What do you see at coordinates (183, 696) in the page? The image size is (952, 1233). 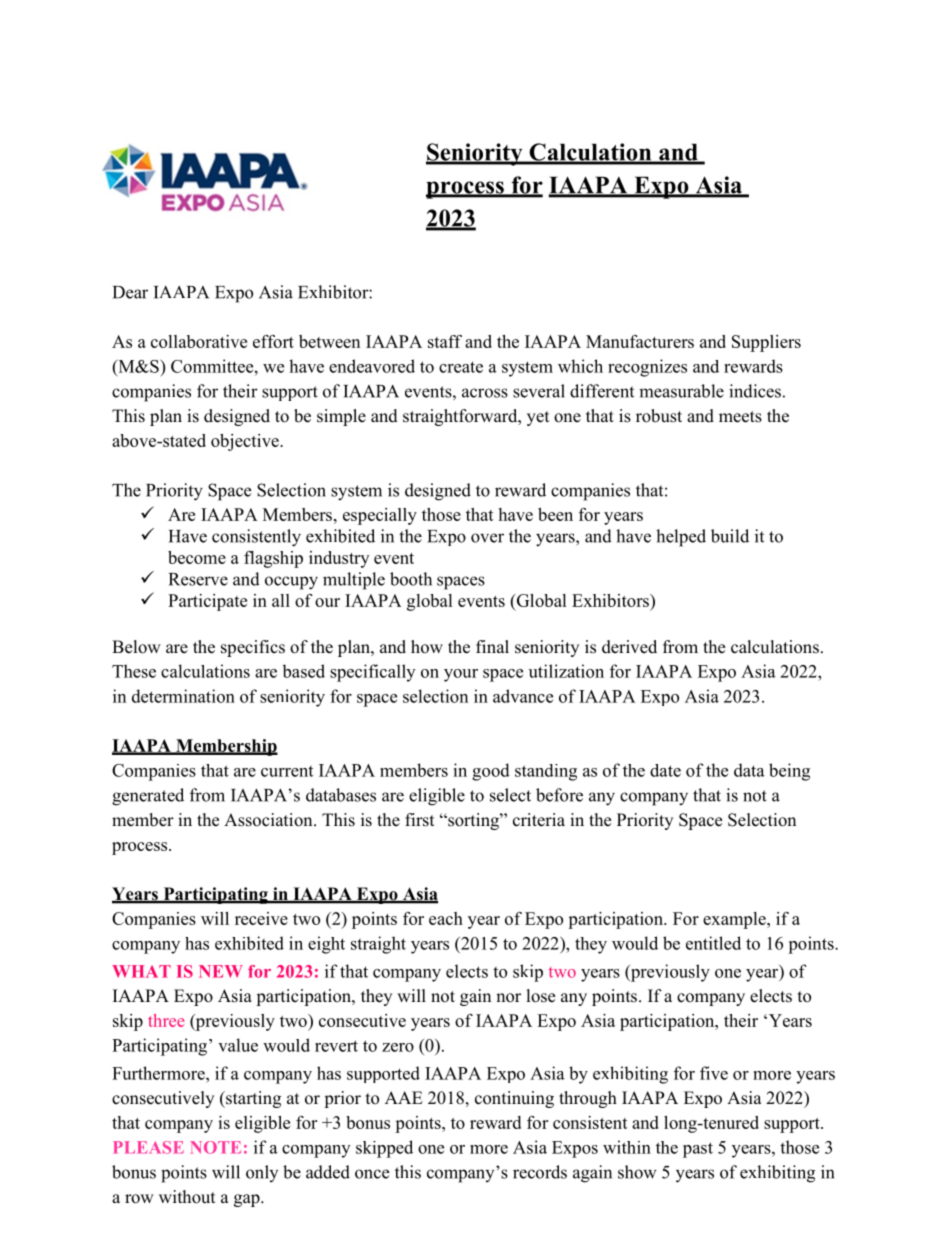 I see `determination` at bounding box center [183, 696].
